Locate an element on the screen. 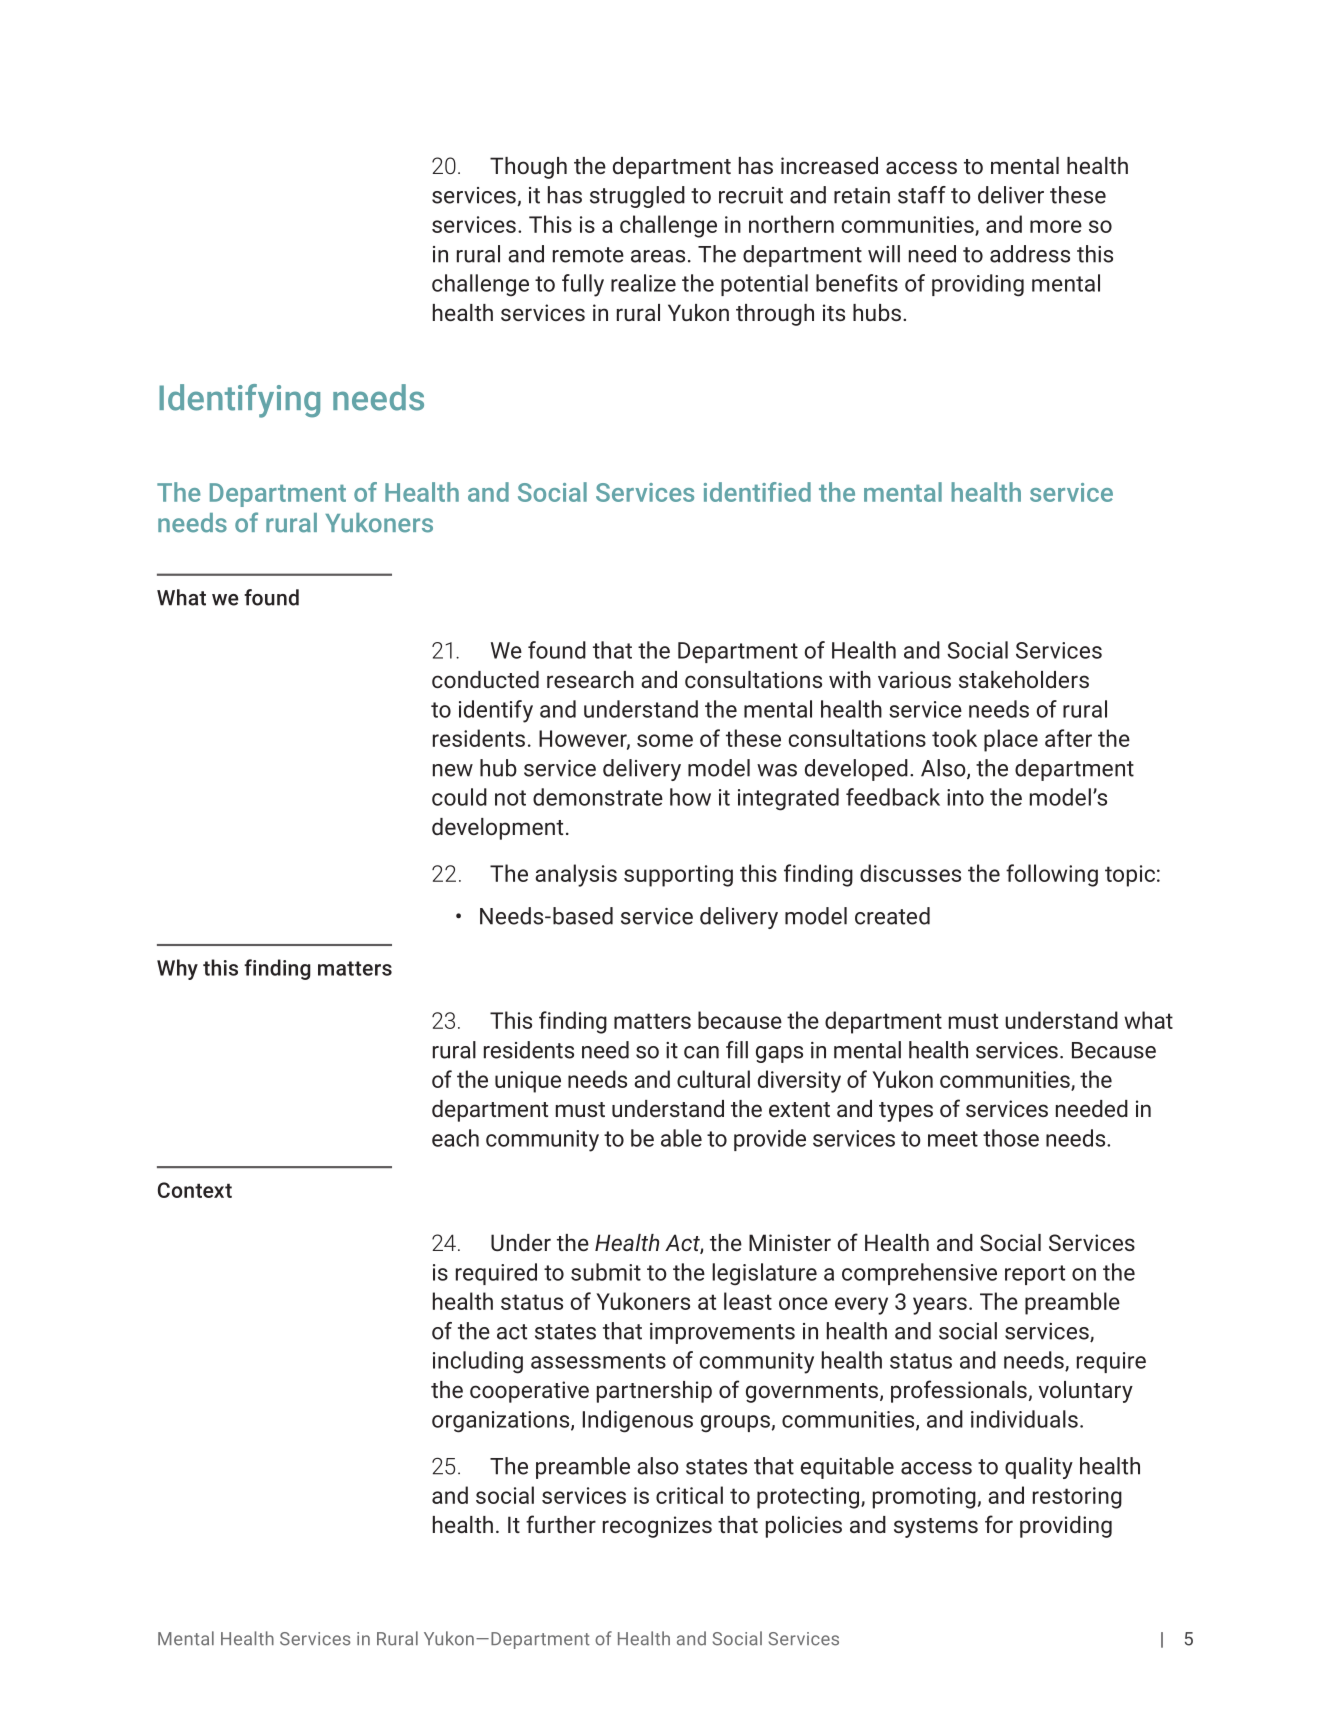  research is located at coordinates (590, 679).
